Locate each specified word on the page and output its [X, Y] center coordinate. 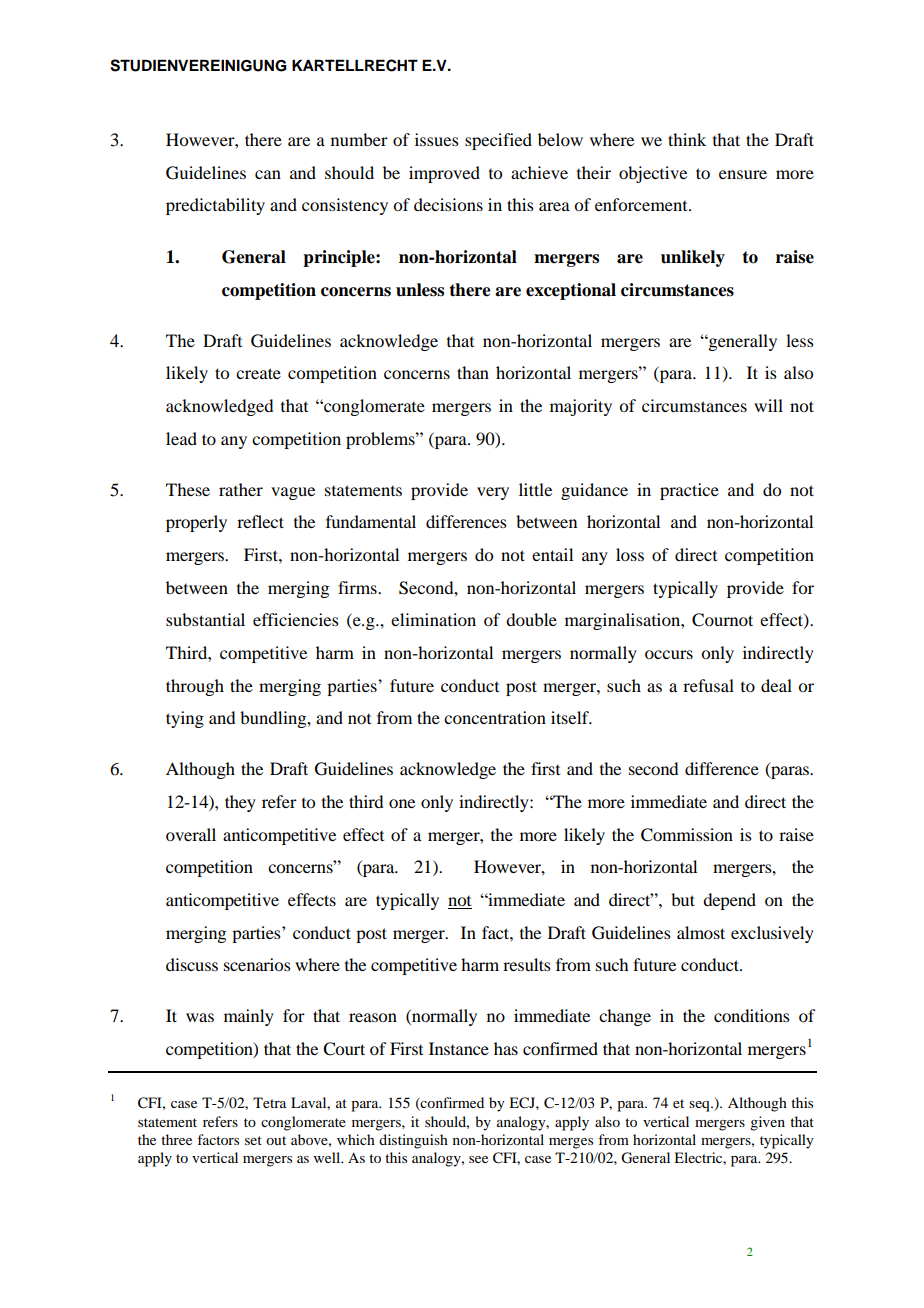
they [240, 803]
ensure [743, 174]
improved [444, 174]
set [253, 1140]
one [402, 803]
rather [241, 489]
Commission [687, 835]
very [493, 493]
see [478, 1159]
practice [689, 491]
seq [700, 1106]
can [268, 174]
